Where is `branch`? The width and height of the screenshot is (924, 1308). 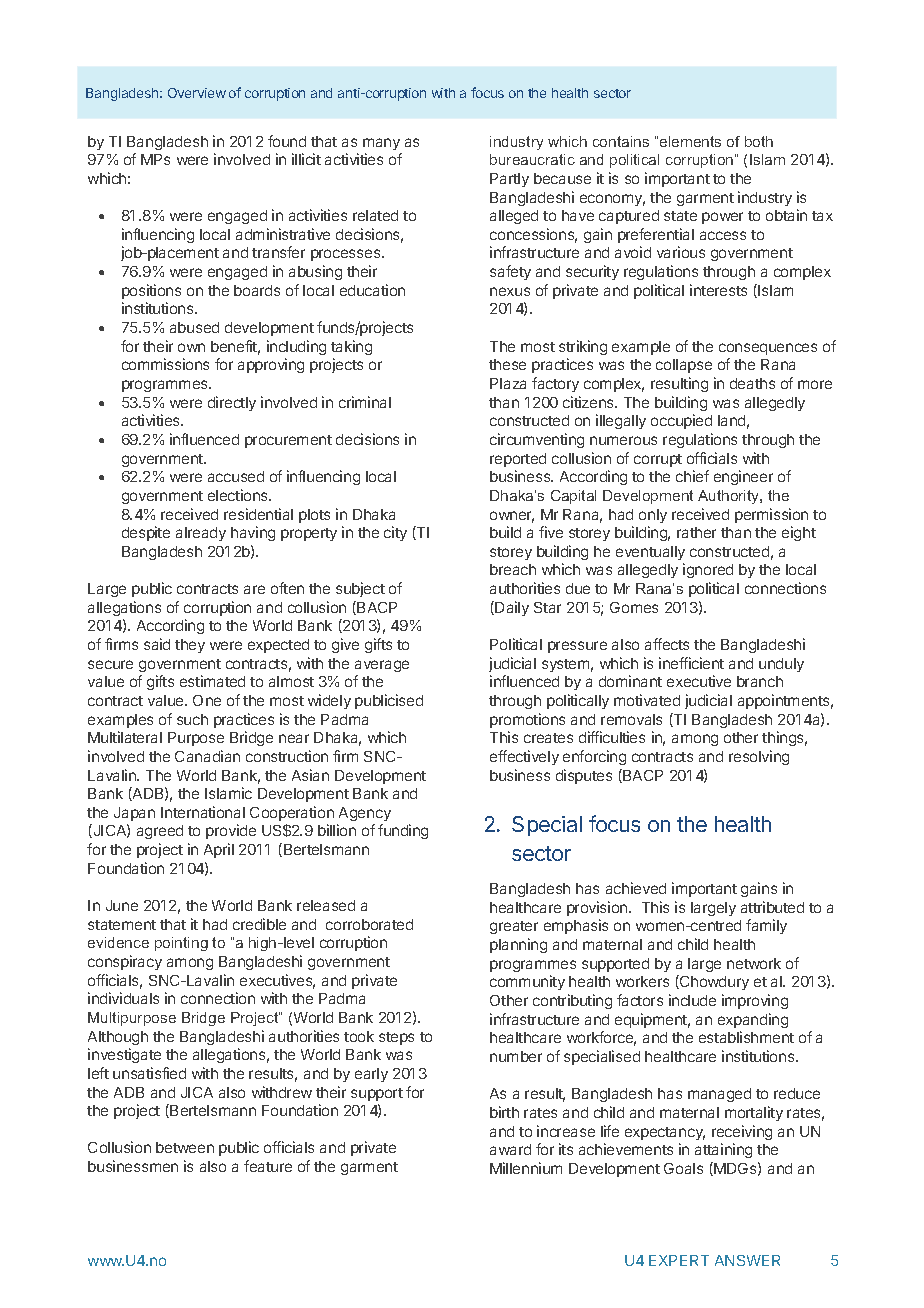 branch is located at coordinates (760, 681).
